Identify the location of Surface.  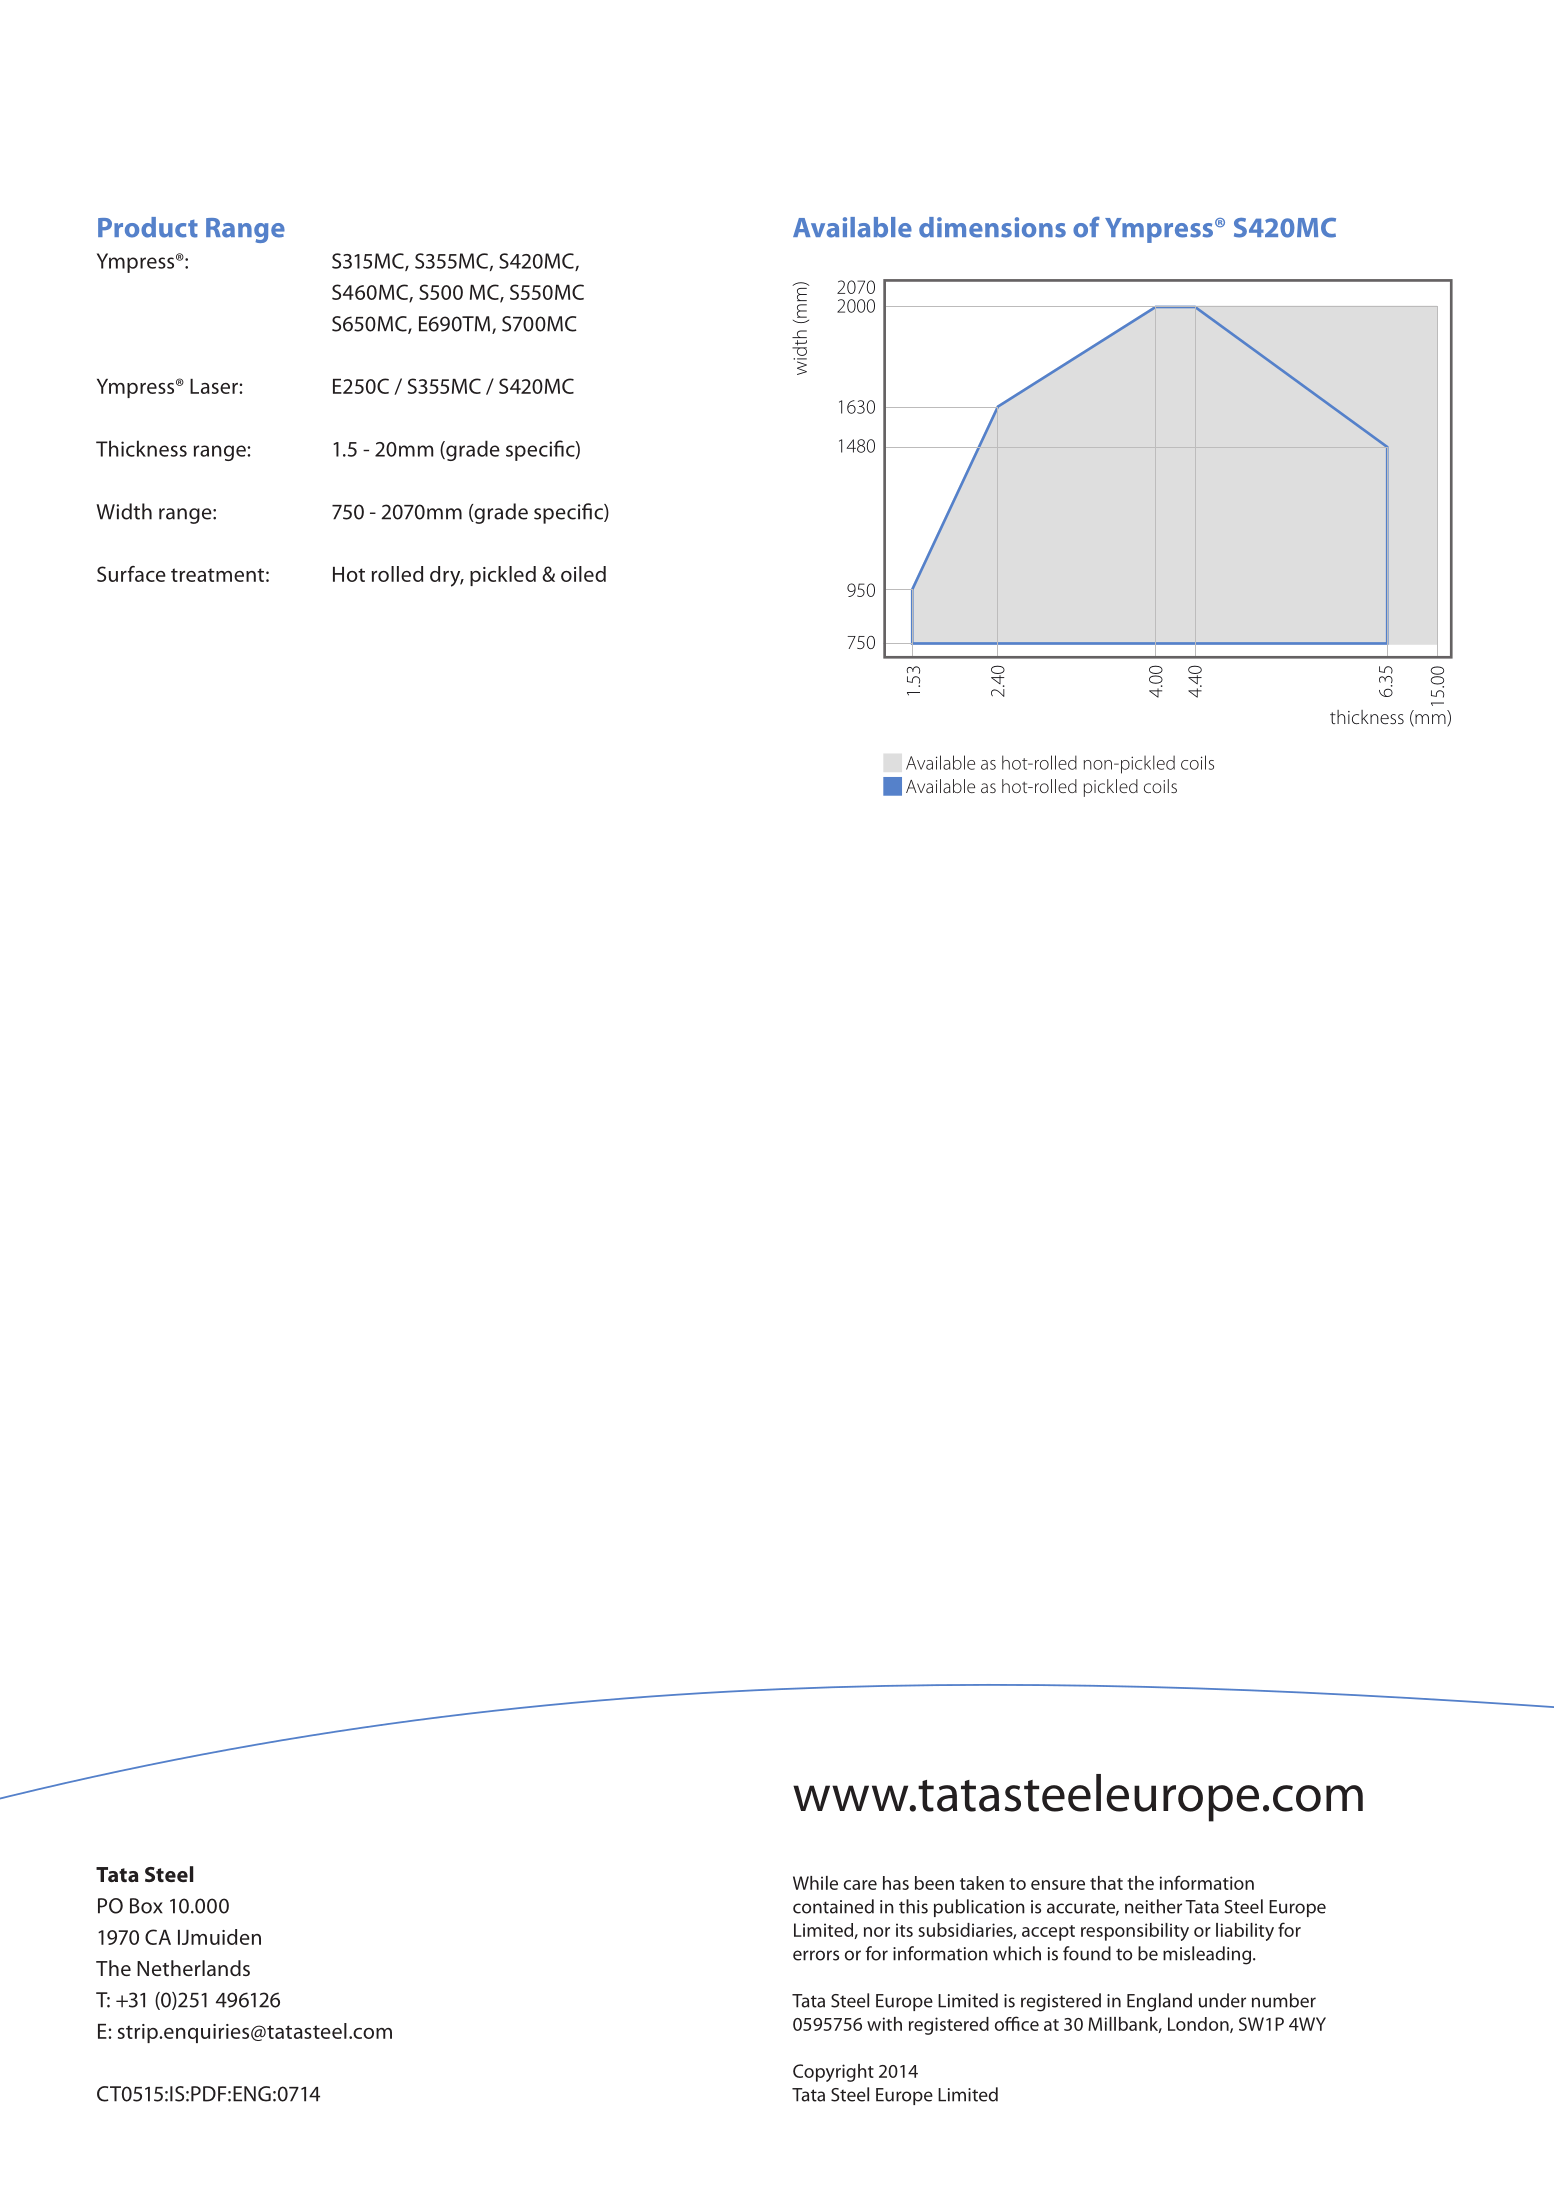
(131, 574).
